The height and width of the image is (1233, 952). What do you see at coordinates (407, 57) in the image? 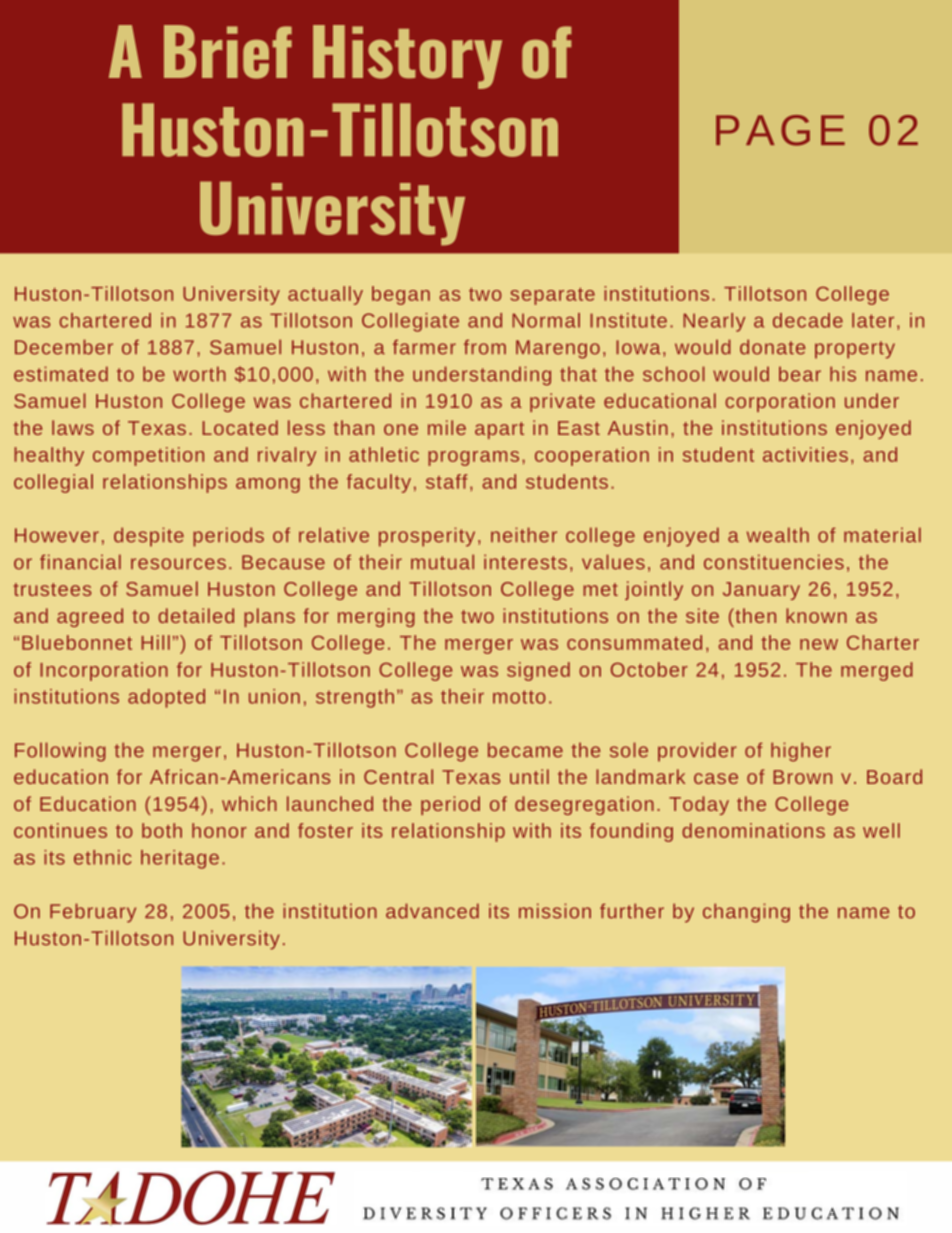
I see `History` at bounding box center [407, 57].
